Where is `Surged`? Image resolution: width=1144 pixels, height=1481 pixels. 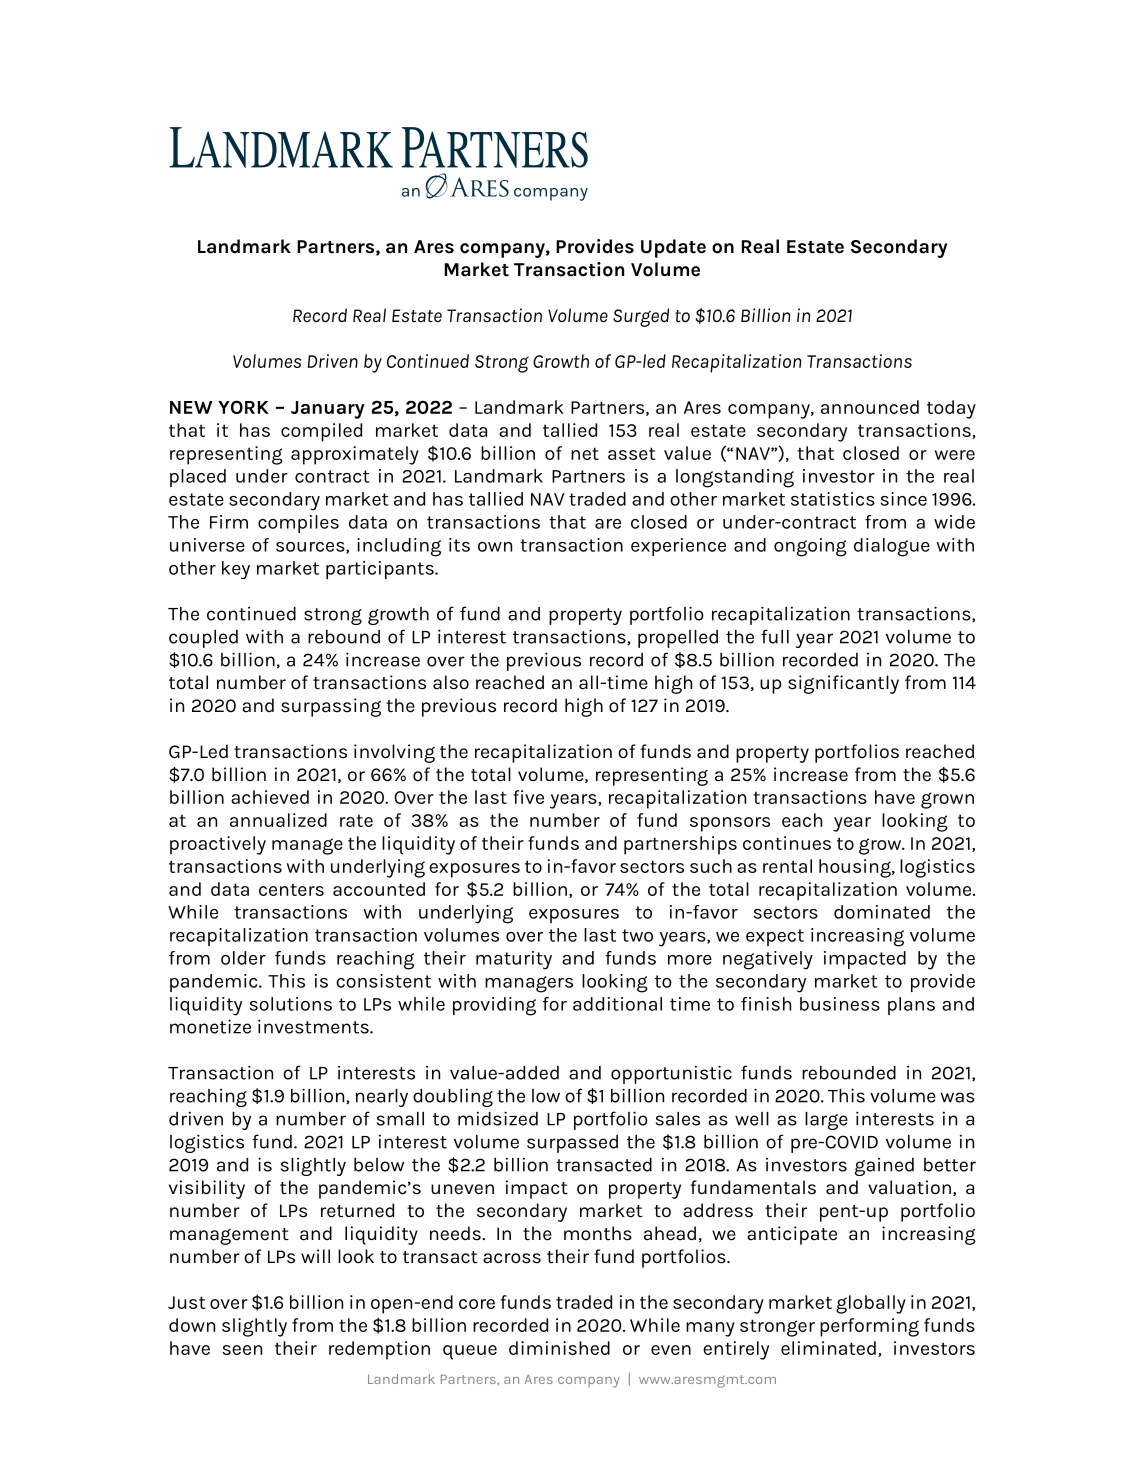 Surged is located at coordinates (641, 317).
